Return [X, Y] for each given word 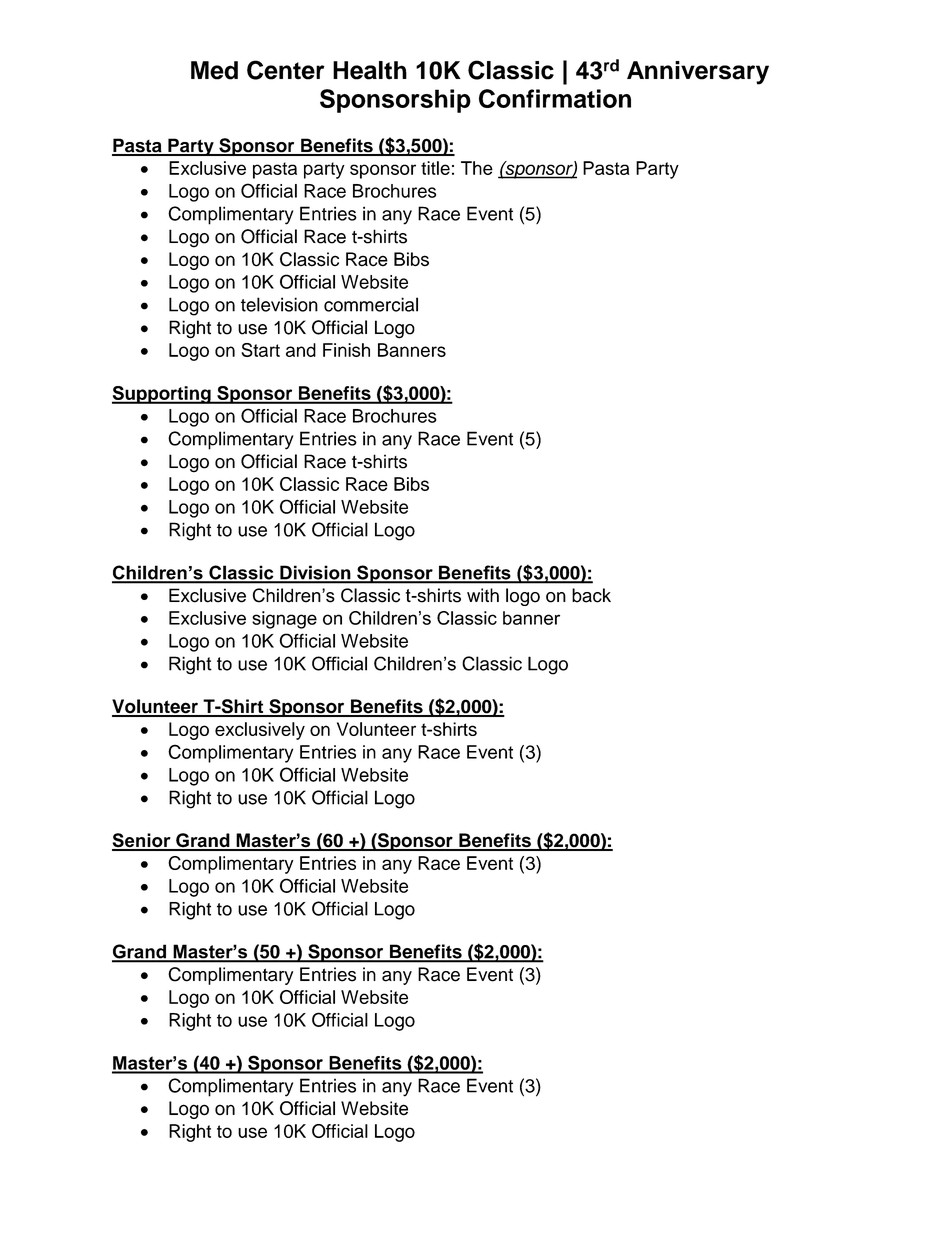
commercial [371, 304]
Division [315, 574]
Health [370, 70]
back [591, 595]
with [483, 595]
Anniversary [698, 73]
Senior [142, 841]
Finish [346, 350]
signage [284, 620]
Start [260, 350]
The [477, 168]
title [435, 168]
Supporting [162, 395]
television [279, 304]
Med [214, 70]
